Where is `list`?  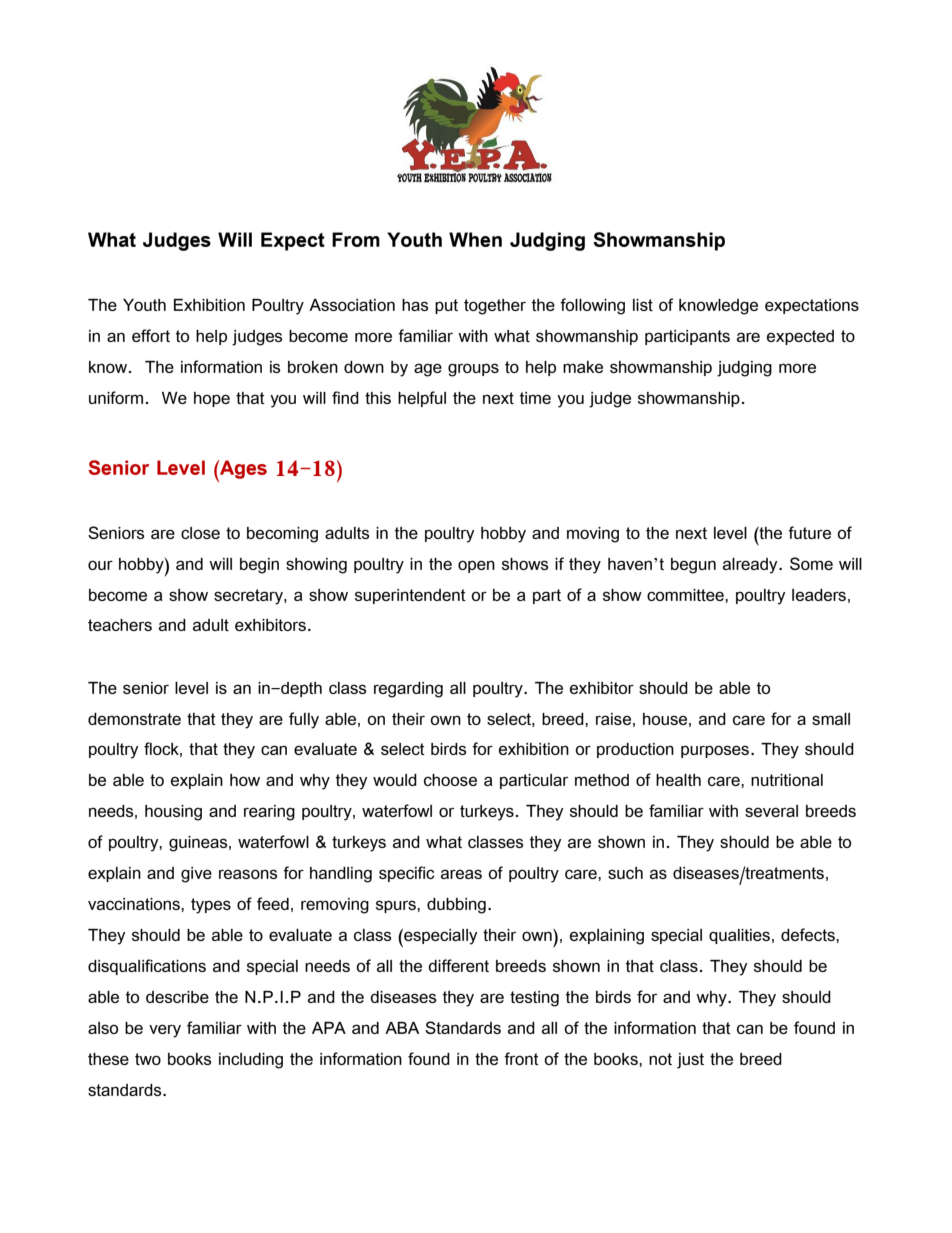 list is located at coordinates (643, 305).
